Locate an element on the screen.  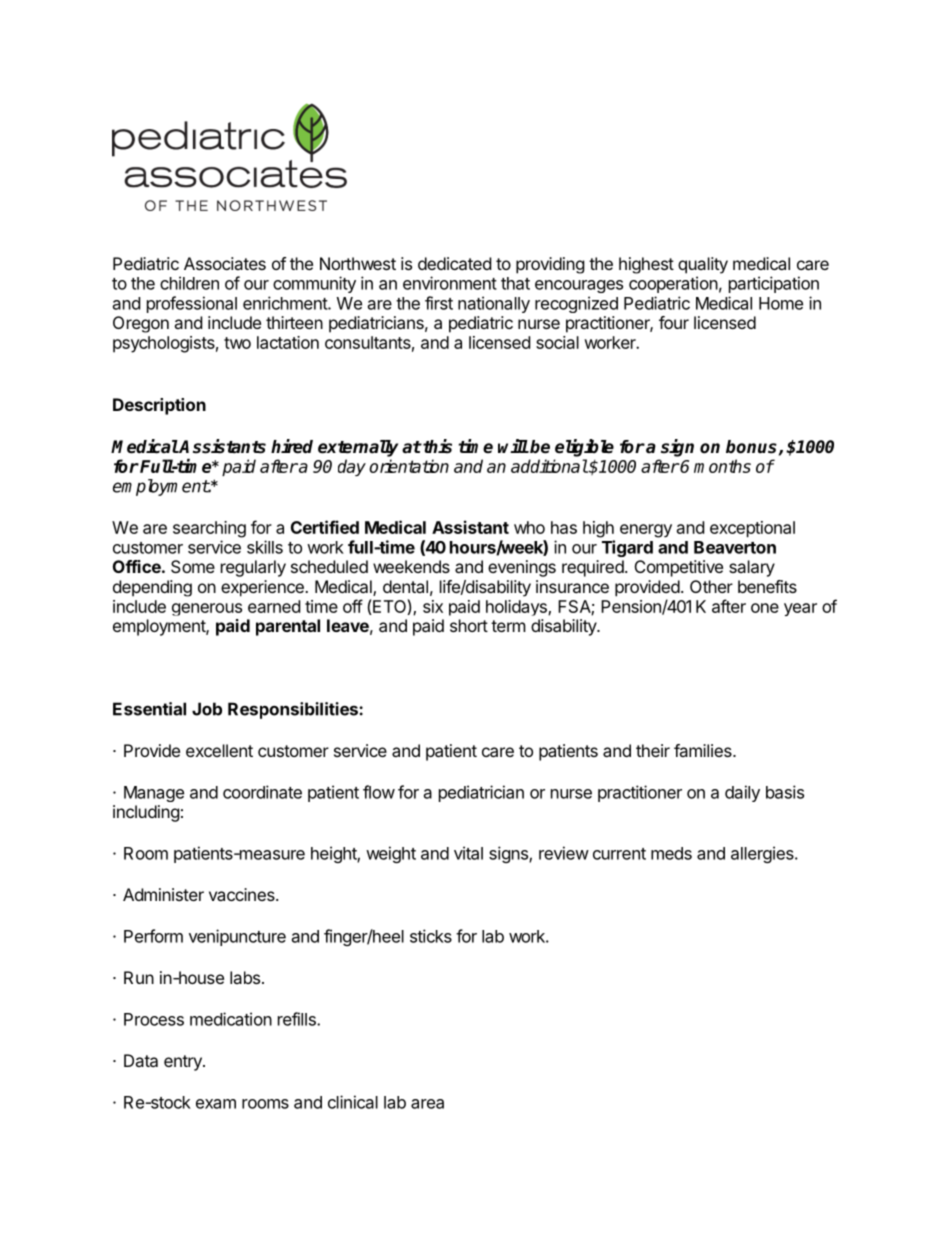
allergies is located at coordinates (763, 854).
